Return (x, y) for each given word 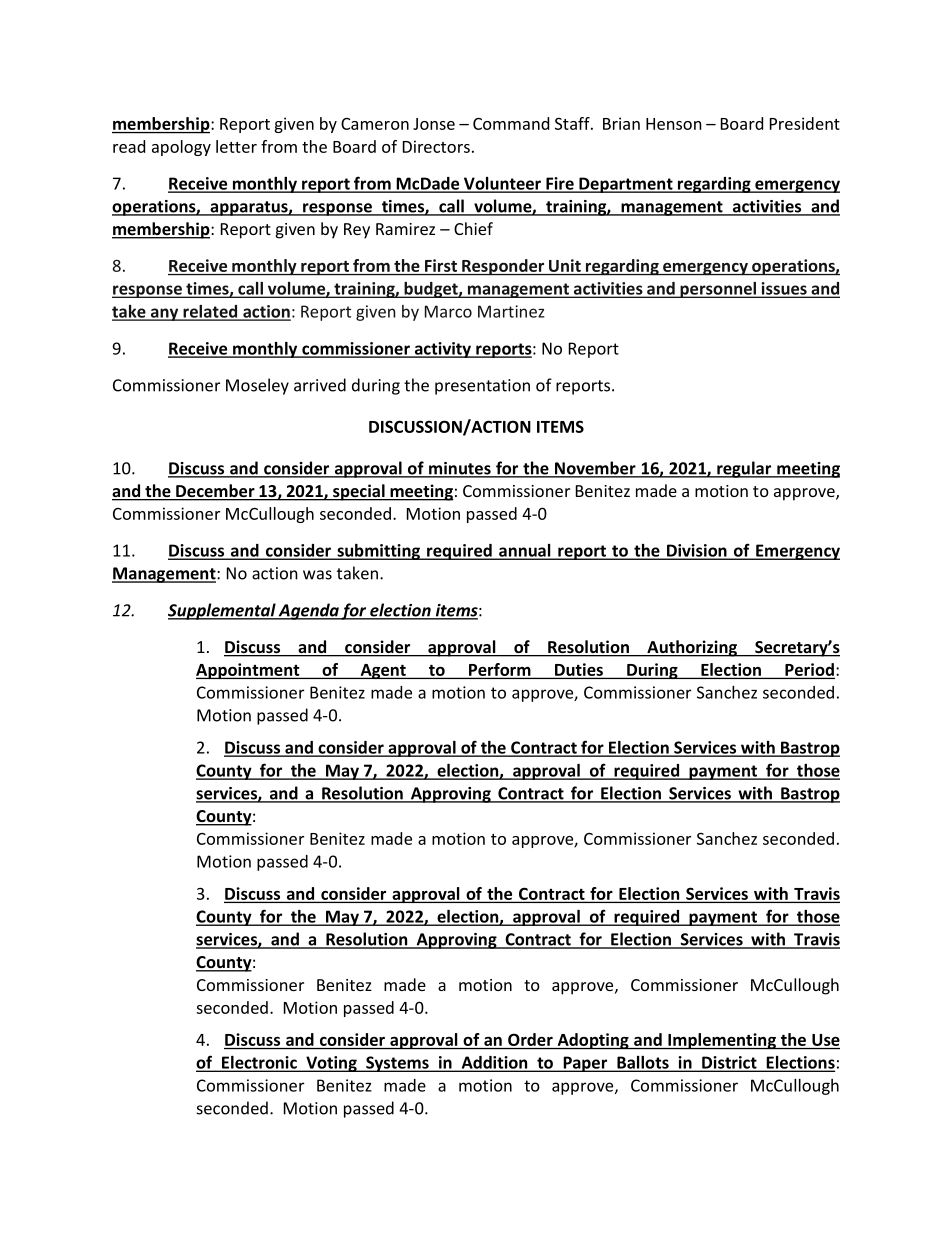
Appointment (249, 671)
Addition (494, 1063)
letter (236, 146)
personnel (718, 290)
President (805, 123)
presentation (482, 387)
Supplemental (223, 611)
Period (809, 670)
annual (525, 551)
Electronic (259, 1063)
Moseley (257, 386)
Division (697, 551)
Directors (436, 146)
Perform (500, 669)
